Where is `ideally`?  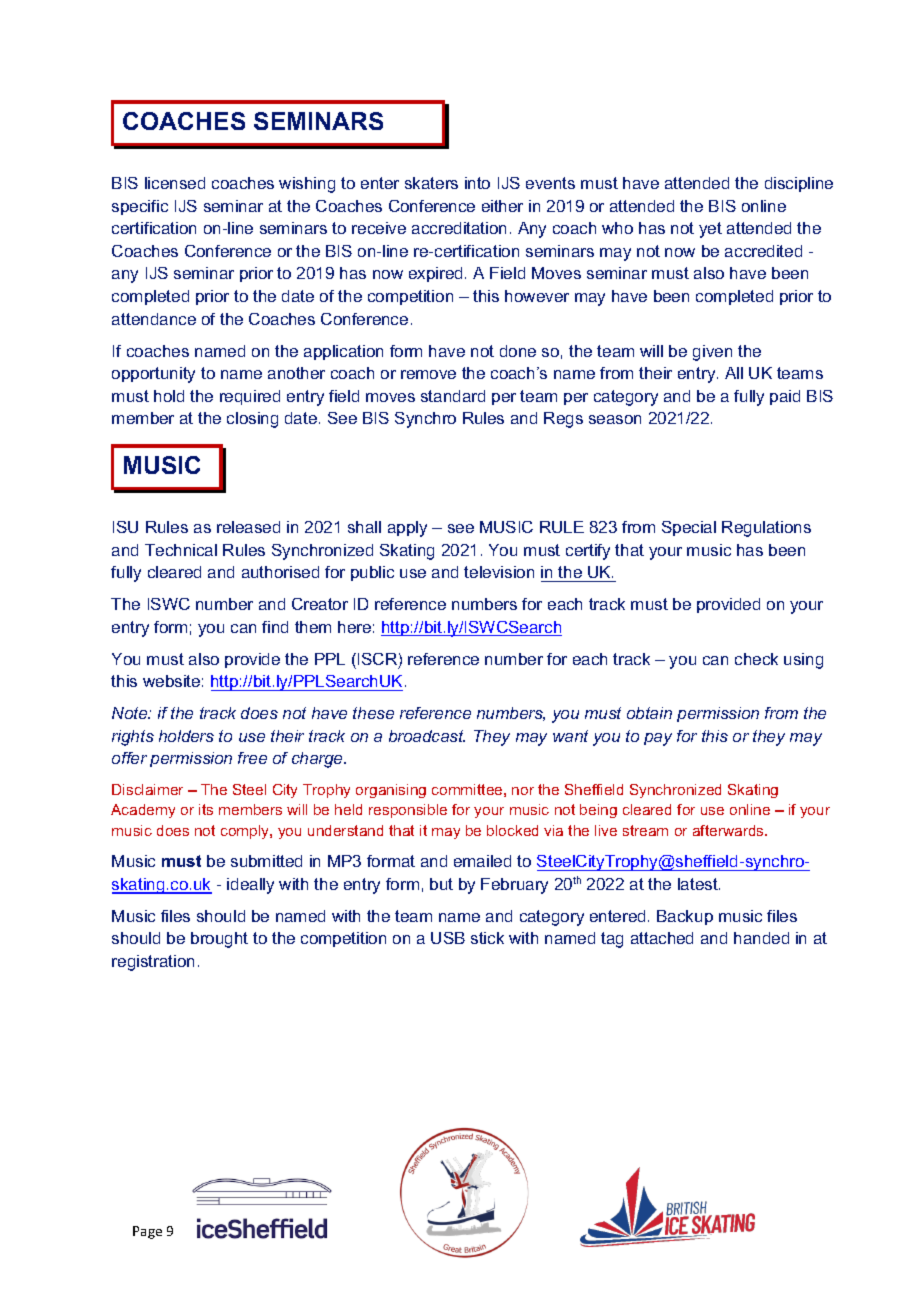
ideally is located at coordinates (250, 886).
